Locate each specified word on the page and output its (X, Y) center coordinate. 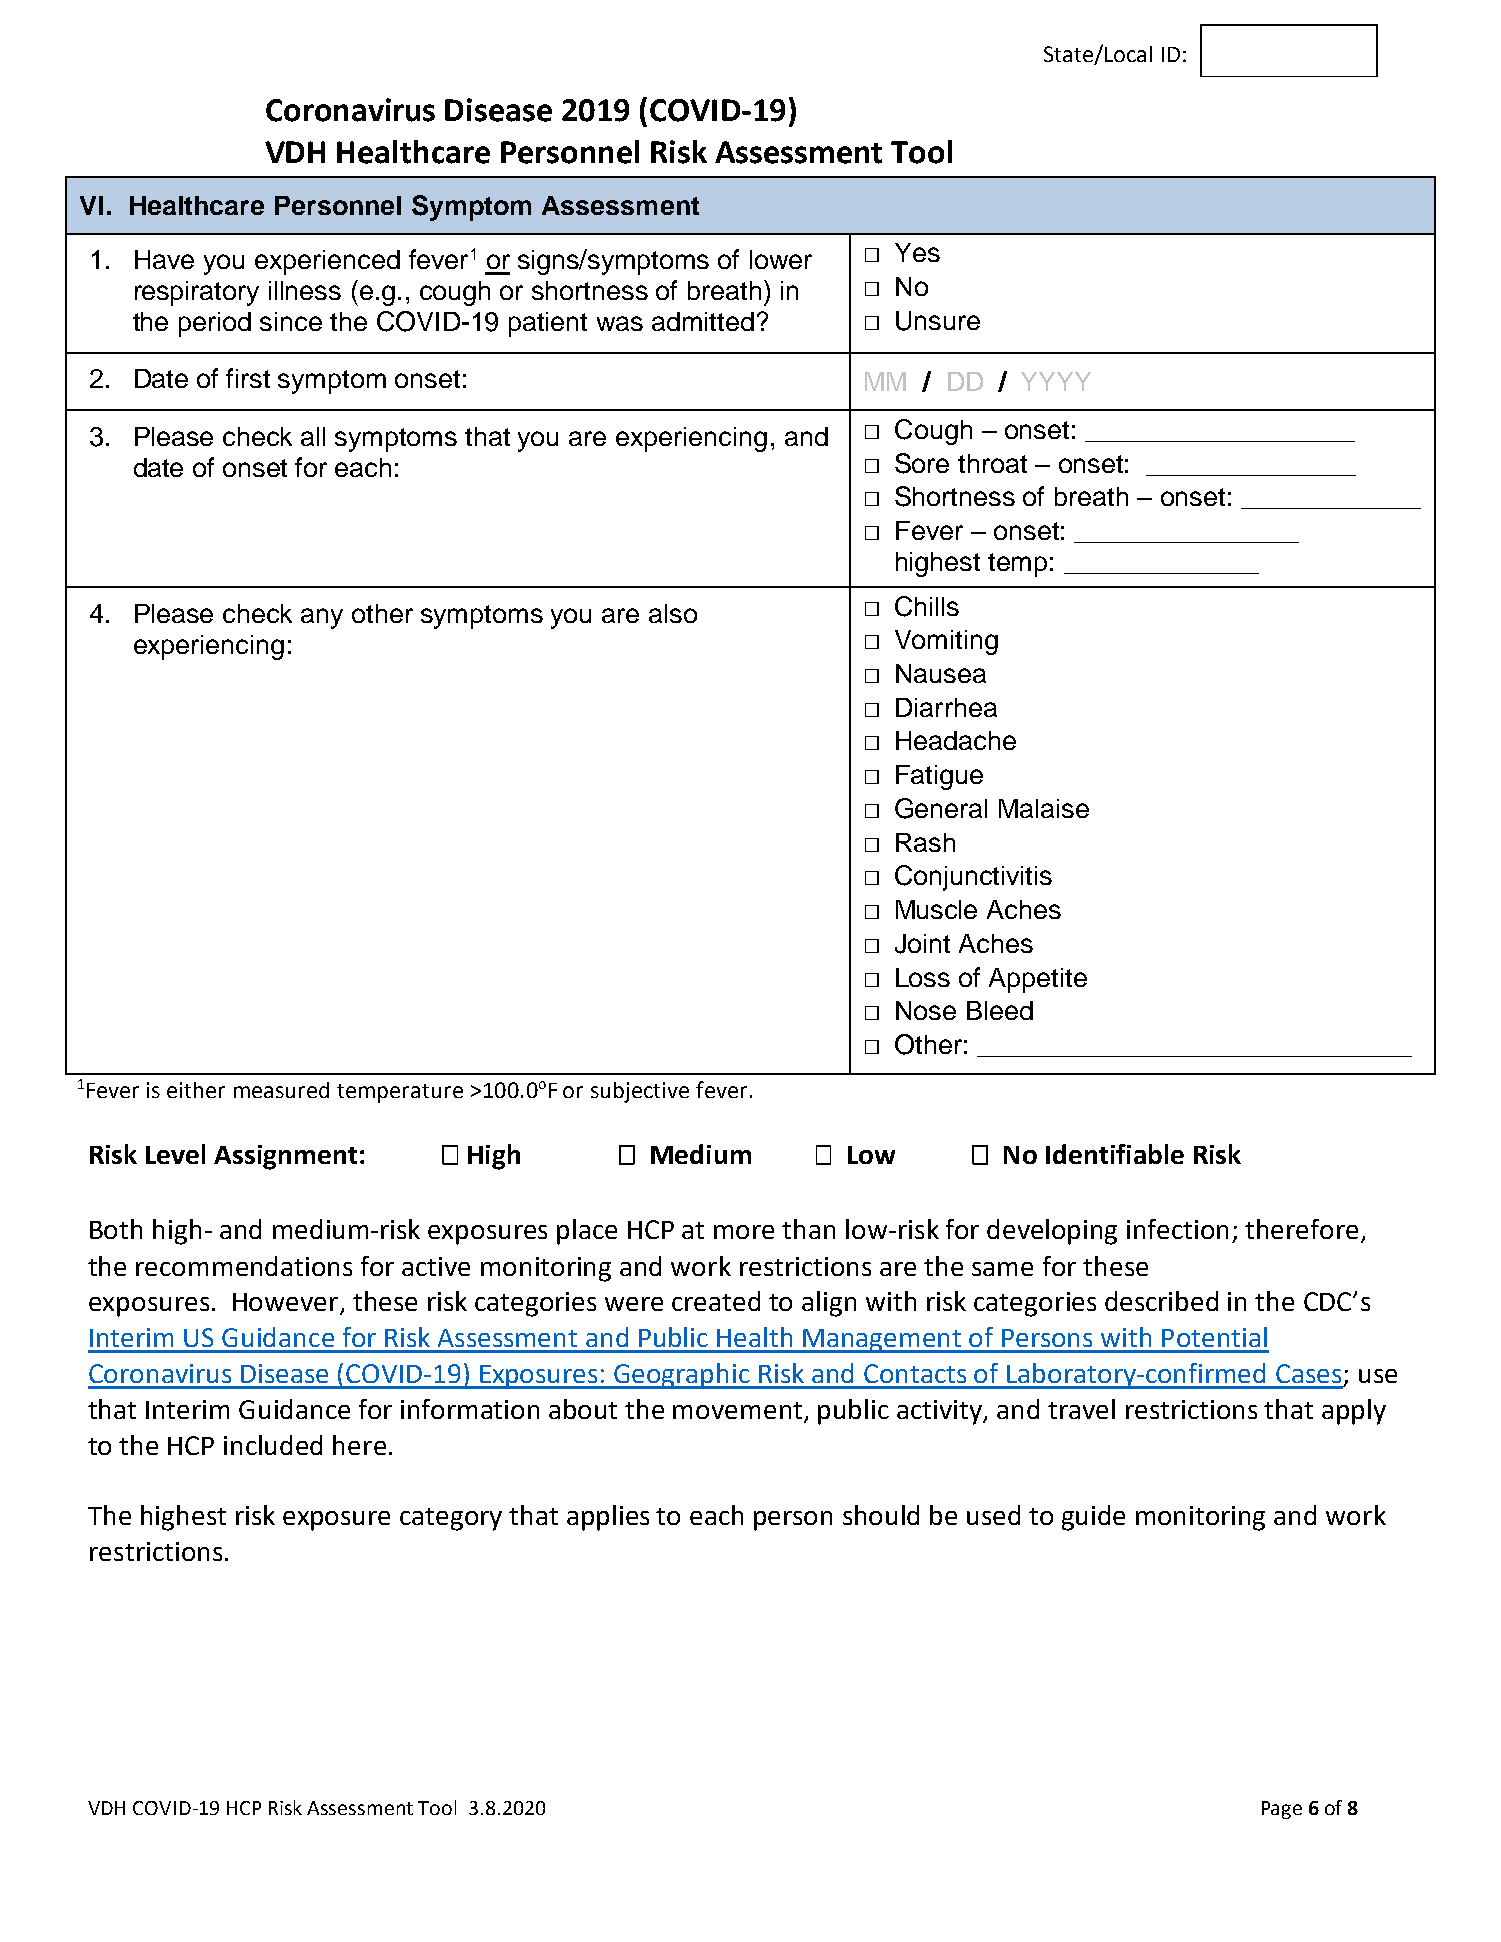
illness (305, 290)
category (451, 1519)
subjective (640, 1092)
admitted (703, 321)
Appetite (1038, 980)
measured (281, 1090)
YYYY (1056, 381)
